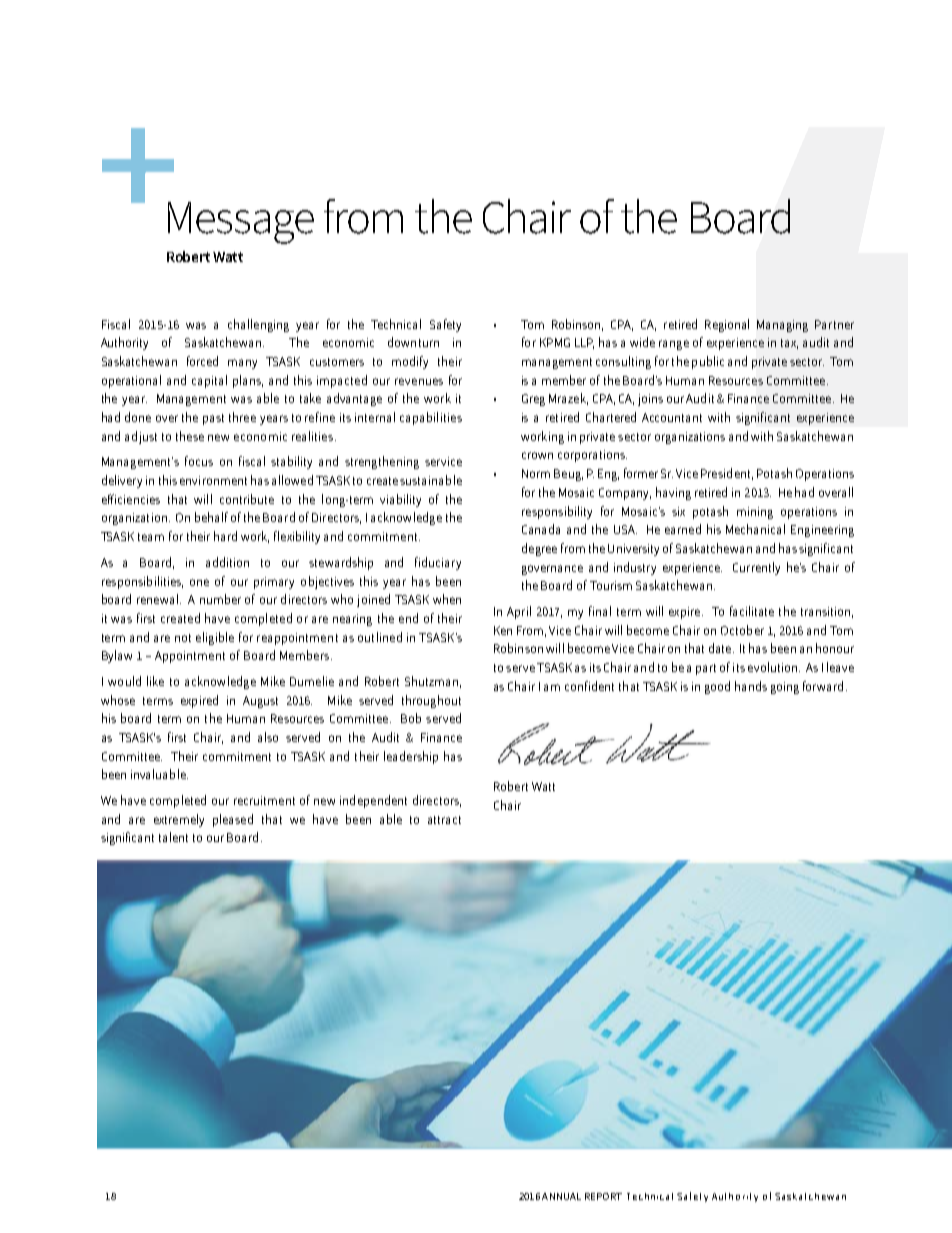 This screenshot has height=1233, width=952. What do you see at coordinates (789, 344) in the screenshot?
I see `tax` at bounding box center [789, 344].
